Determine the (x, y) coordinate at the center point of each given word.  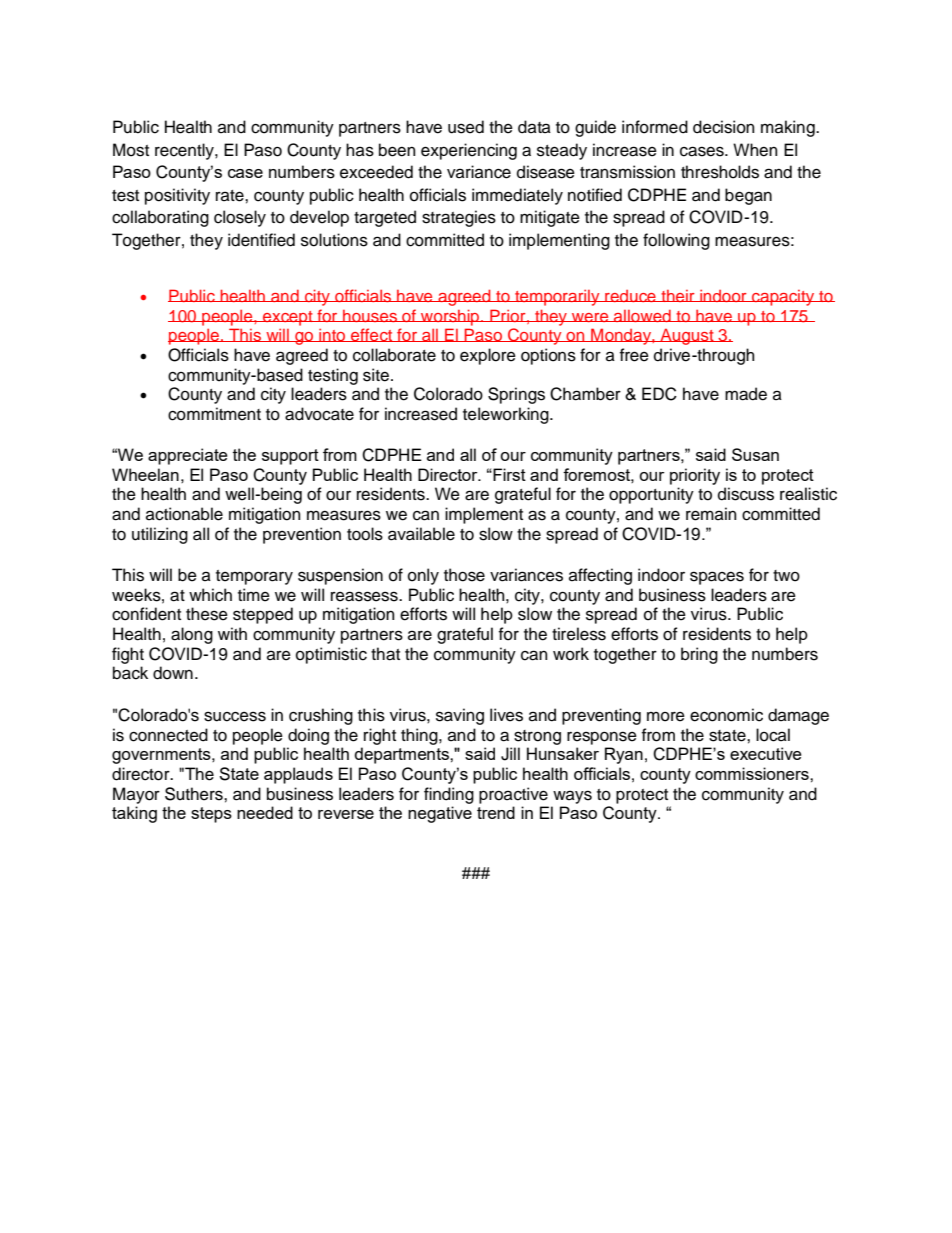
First (508, 474)
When (755, 150)
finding (449, 795)
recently (185, 151)
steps (211, 815)
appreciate (188, 456)
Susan (755, 454)
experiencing (469, 151)
